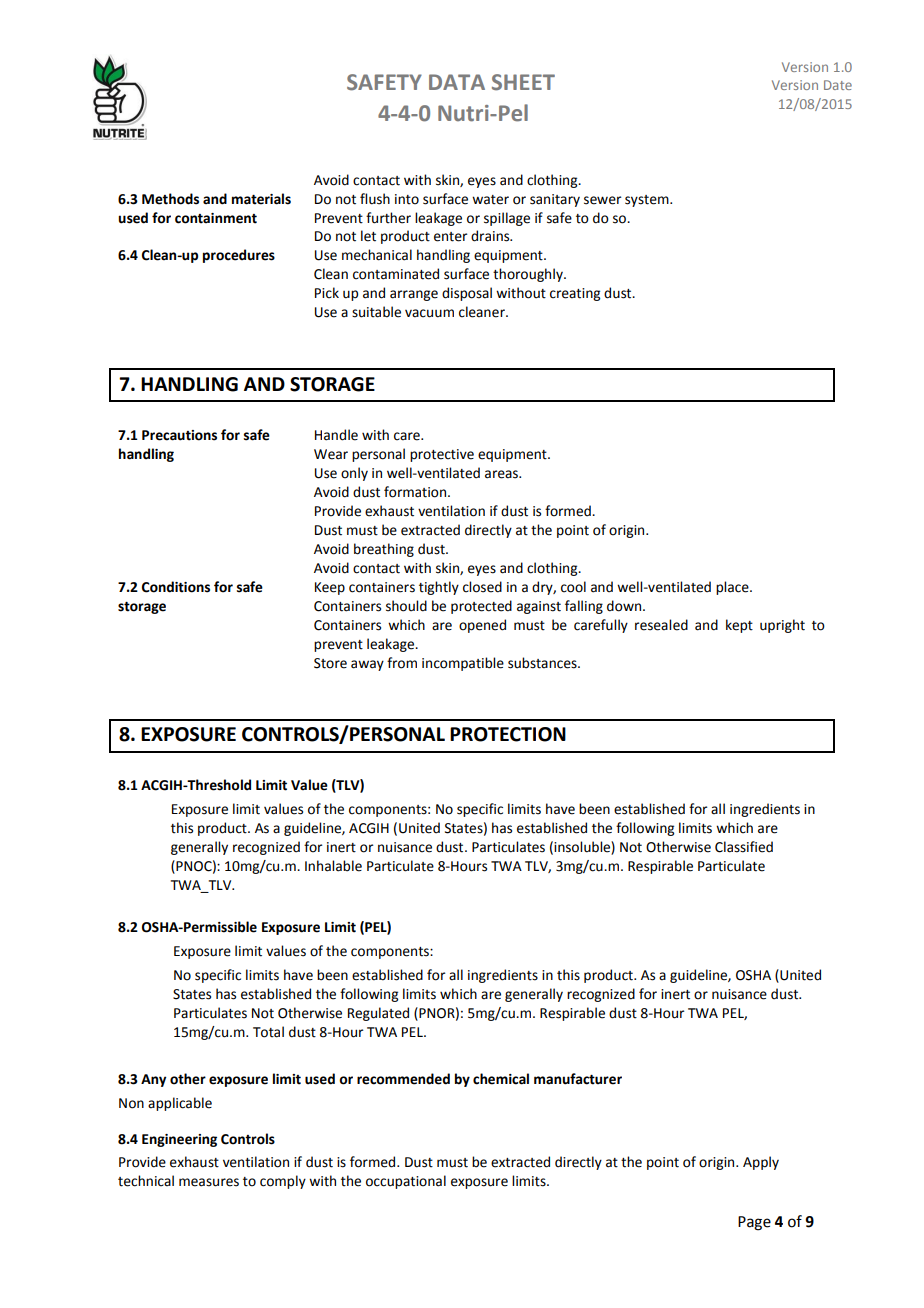 The image size is (924, 1308). Describe the element at coordinates (838, 85) in the image. I see `Date` at that location.
